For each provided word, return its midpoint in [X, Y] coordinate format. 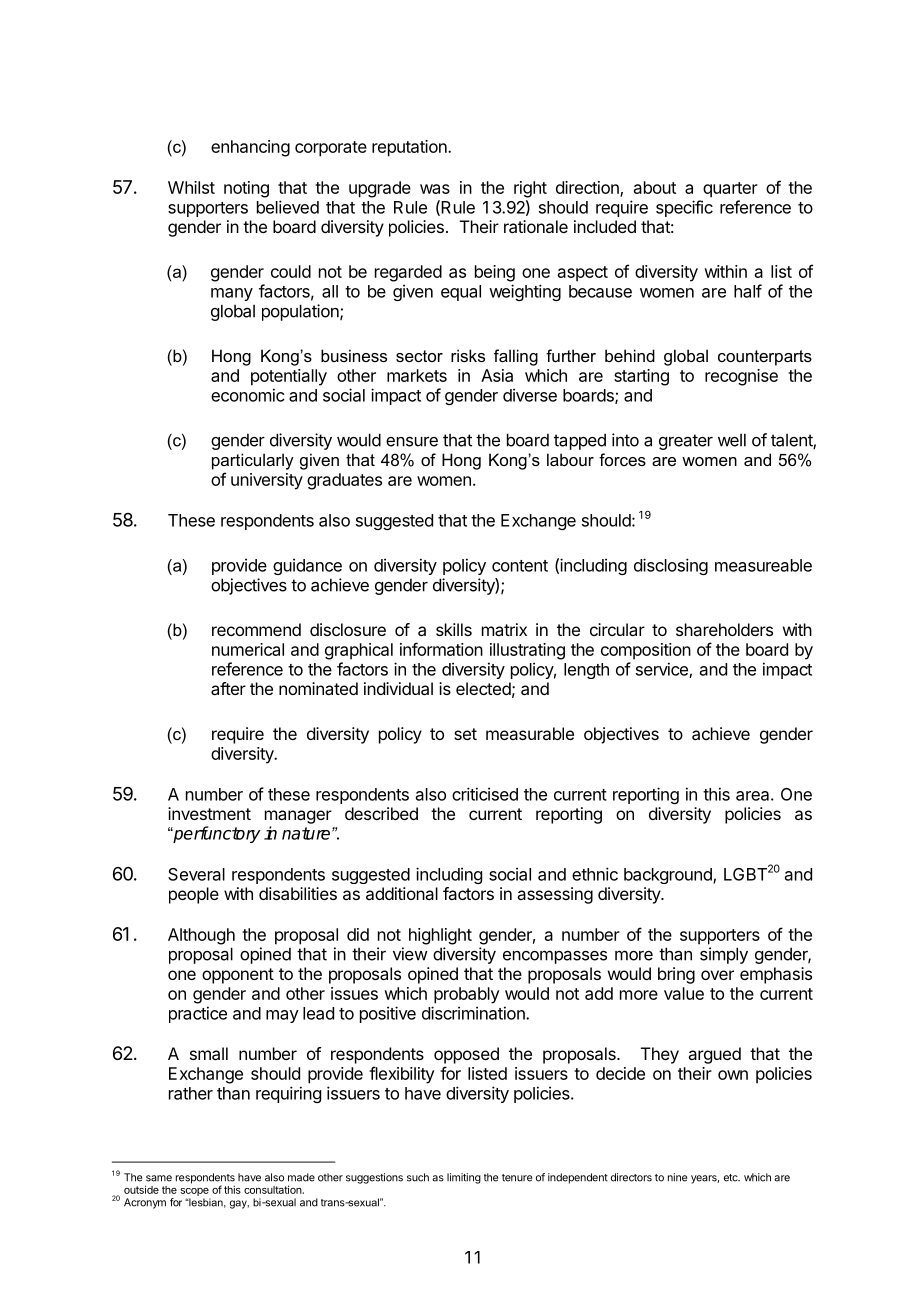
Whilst [191, 187]
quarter [730, 190]
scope [195, 1192]
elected [483, 688]
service [663, 670]
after [228, 688]
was [435, 189]
